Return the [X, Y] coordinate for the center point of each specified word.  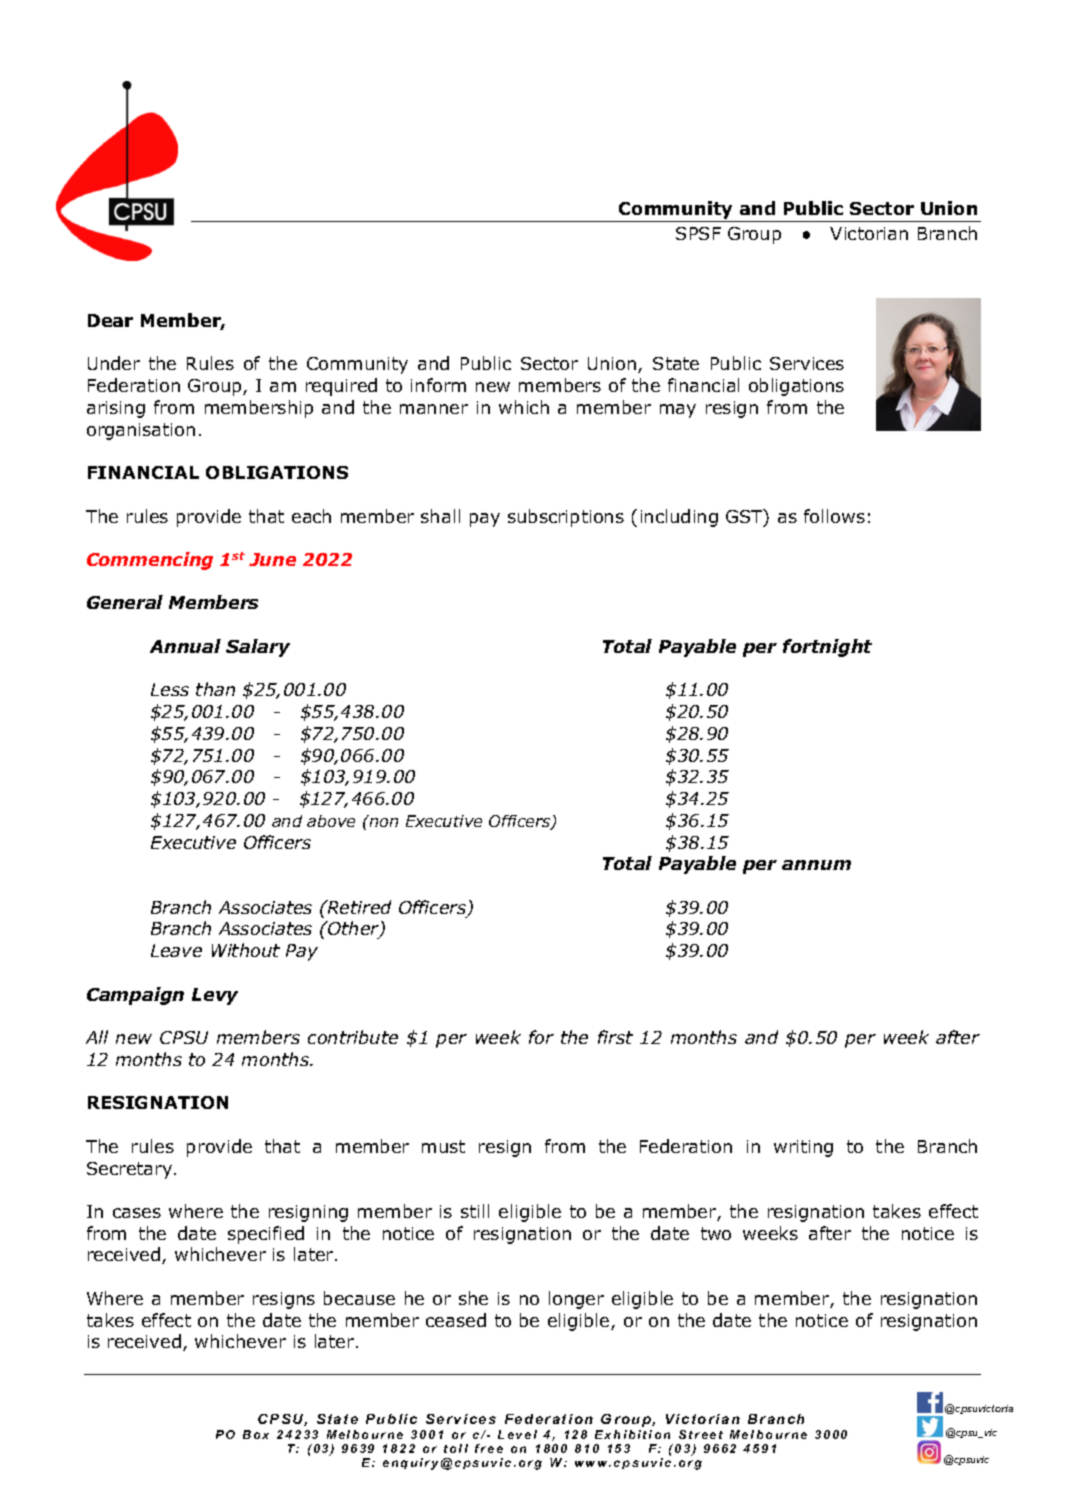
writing [803, 1148]
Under [114, 363]
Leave [176, 950]
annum [816, 865]
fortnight [827, 648]
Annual [185, 646]
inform [438, 385]
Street [701, 1434]
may [678, 411]
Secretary [131, 1170]
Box [256, 1434]
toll [456, 1448]
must [443, 1146]
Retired [358, 907]
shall [440, 516]
